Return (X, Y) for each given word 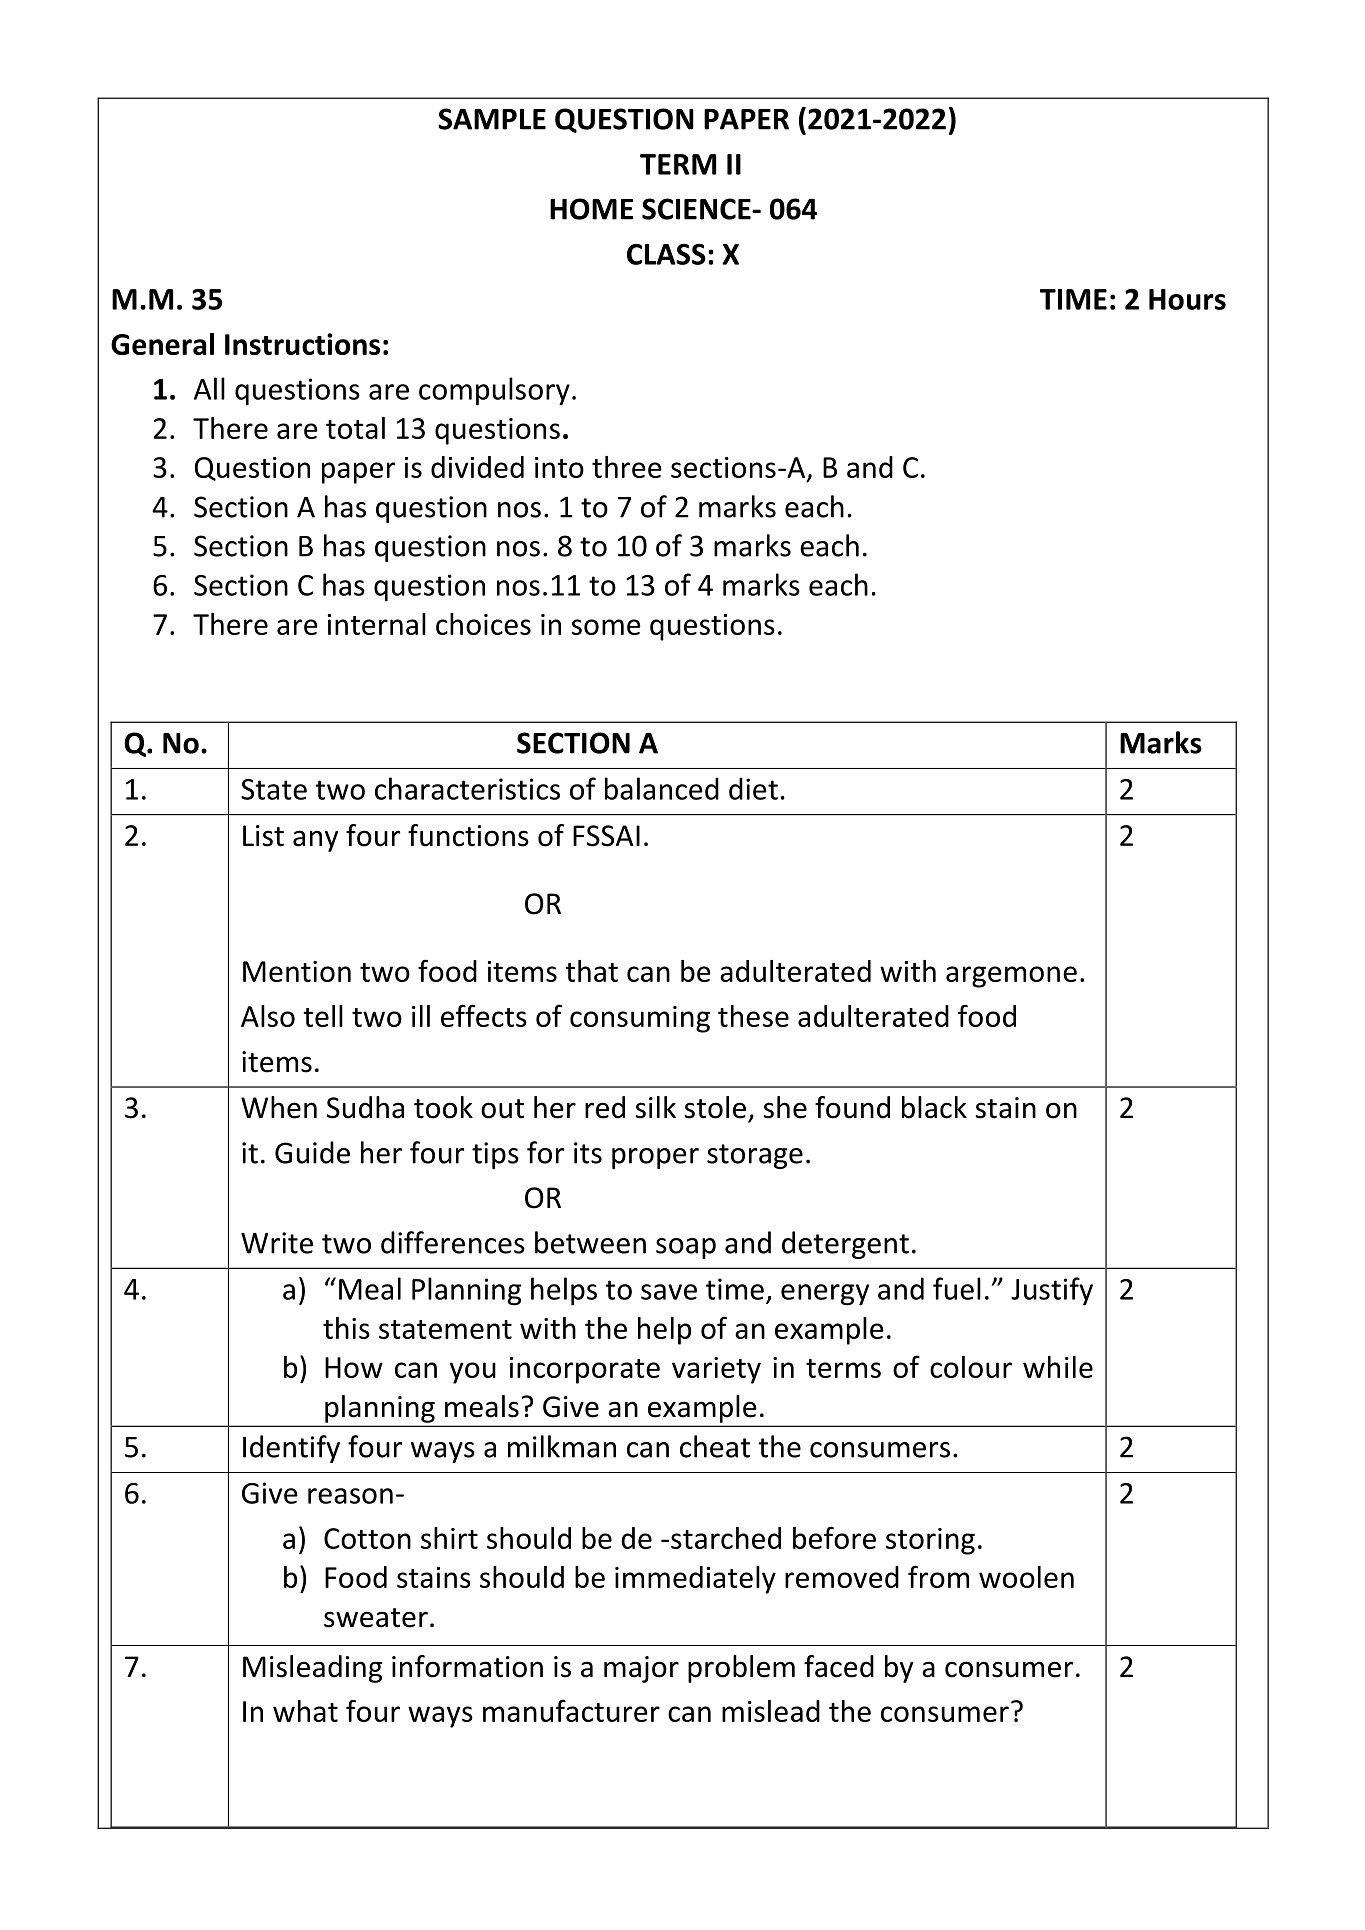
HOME (591, 209)
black (934, 1107)
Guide (312, 1152)
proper (655, 1158)
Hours (1187, 299)
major (641, 1669)
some (606, 627)
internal (377, 624)
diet (753, 788)
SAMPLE (492, 119)
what (305, 1711)
